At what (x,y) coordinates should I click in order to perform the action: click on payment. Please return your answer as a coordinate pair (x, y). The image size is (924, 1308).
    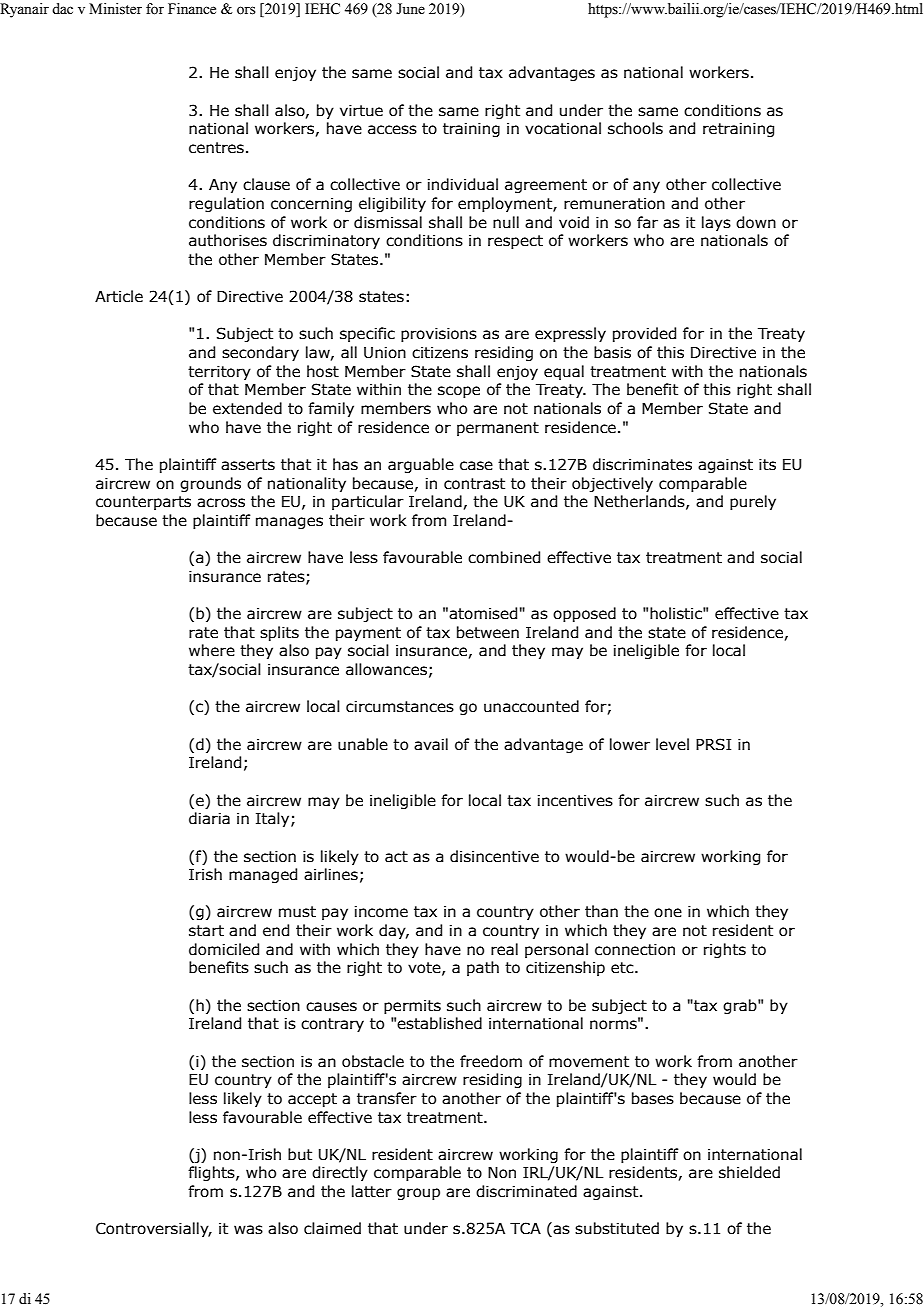
    Looking at the image, I should click on (368, 634).
